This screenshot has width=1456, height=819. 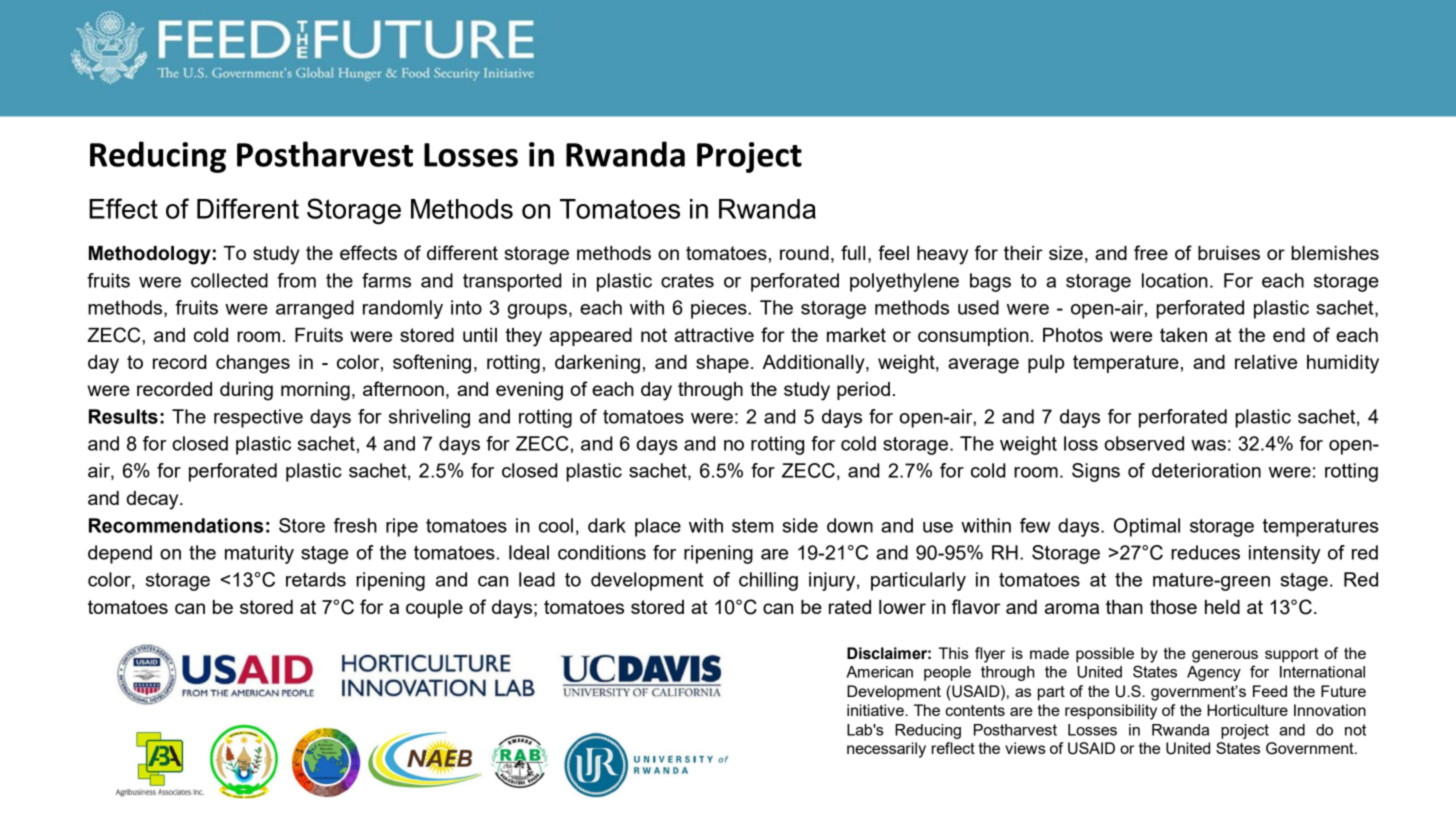 What do you see at coordinates (296, 280) in the screenshot?
I see `from` at bounding box center [296, 280].
